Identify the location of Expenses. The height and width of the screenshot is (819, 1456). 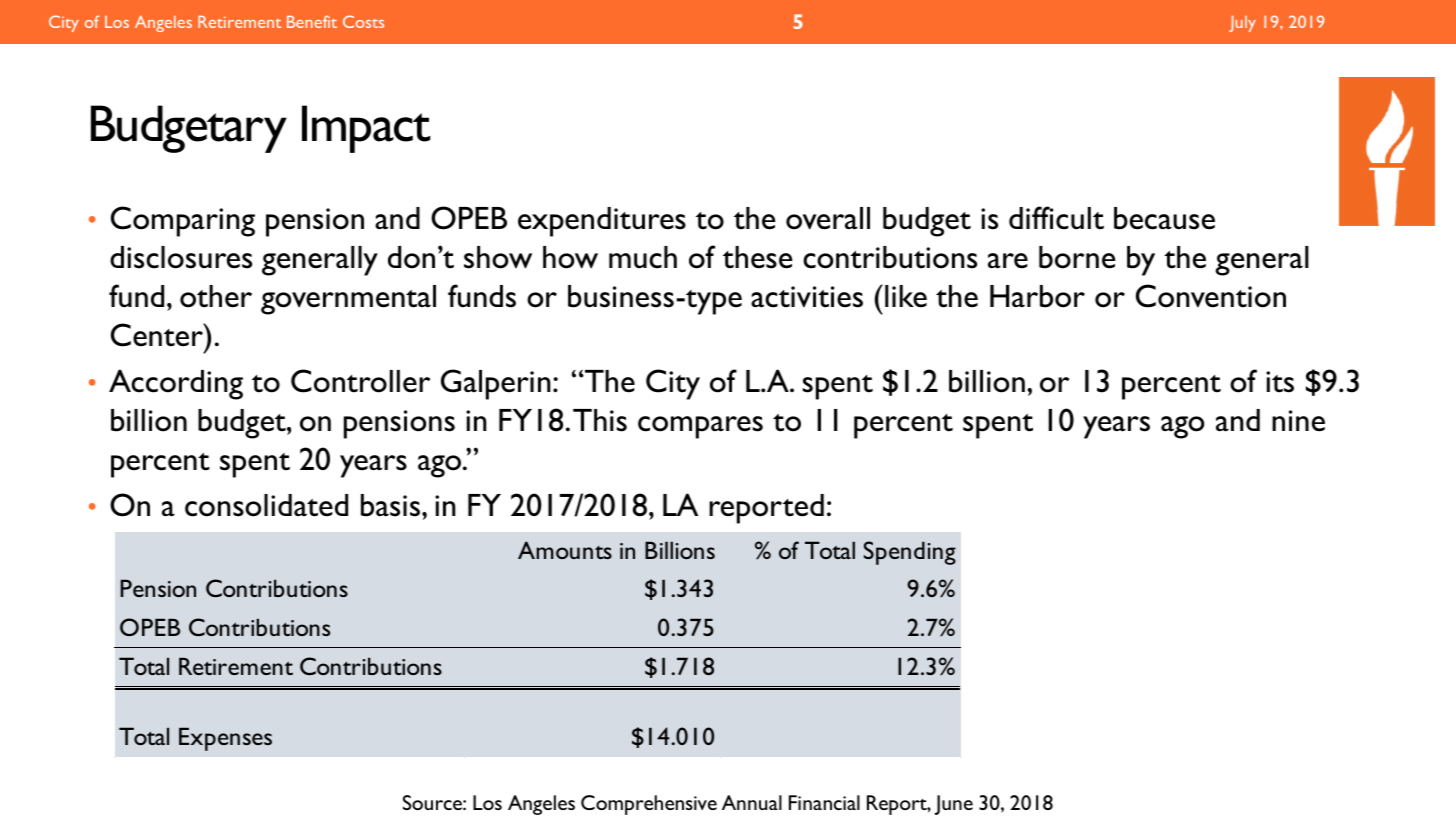
(225, 739).
